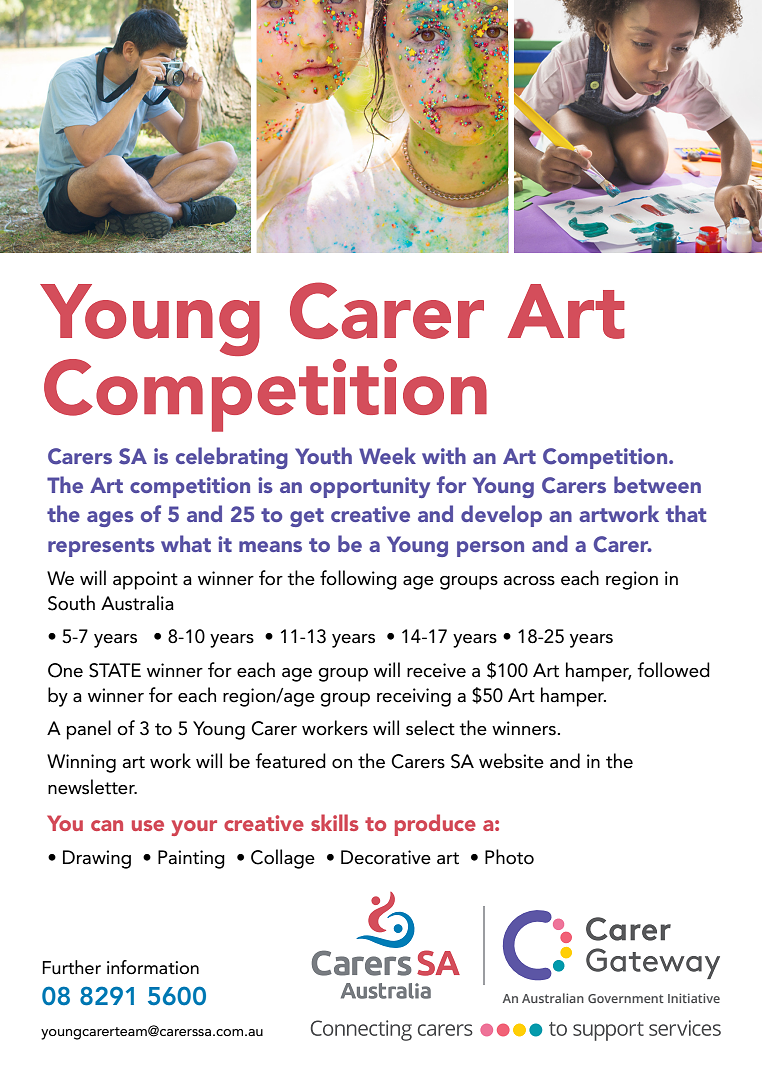 The height and width of the image is (1082, 762). I want to click on Government, so click(626, 998).
